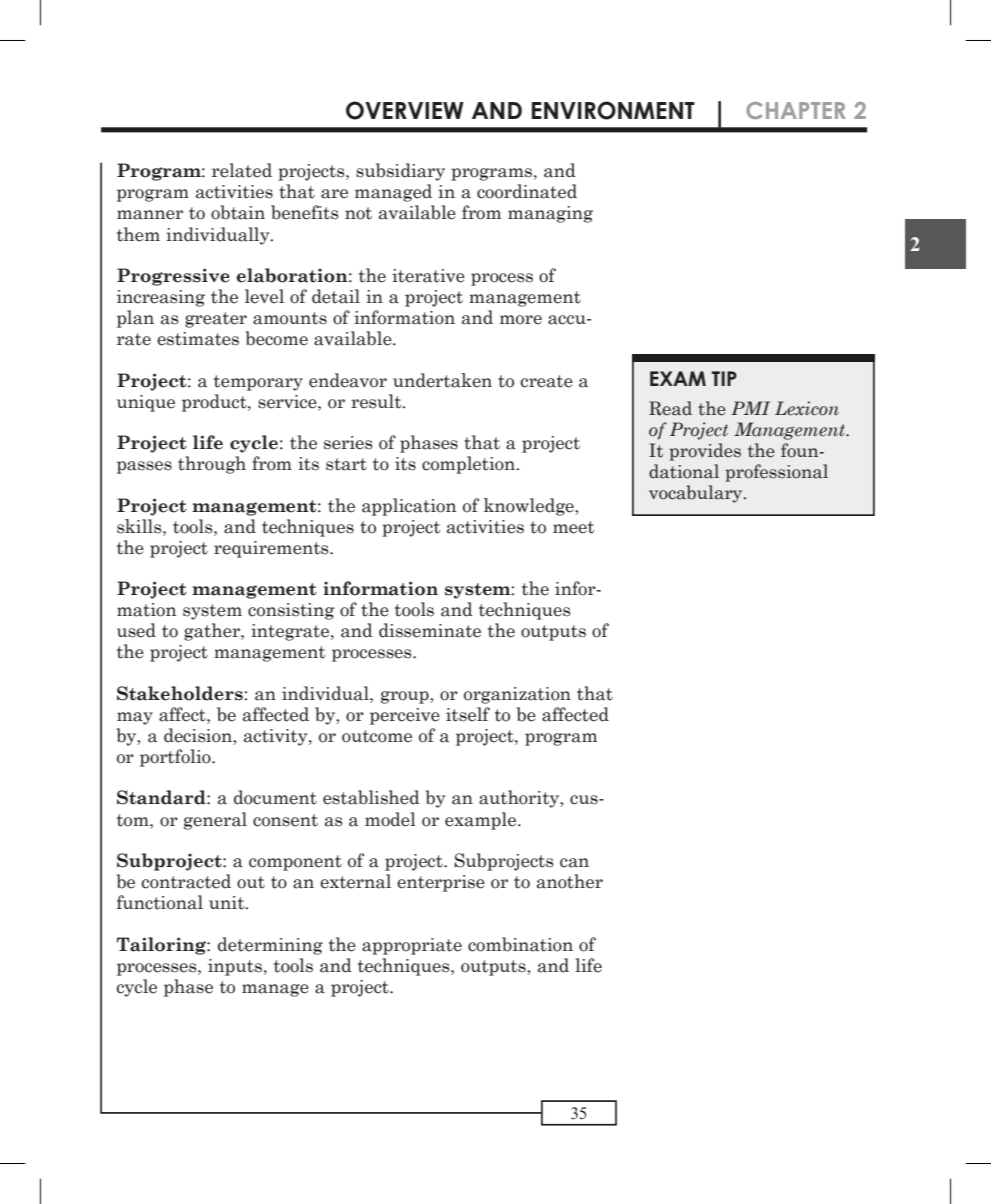 The image size is (991, 1204). I want to click on OVERVIEW, so click(405, 110).
